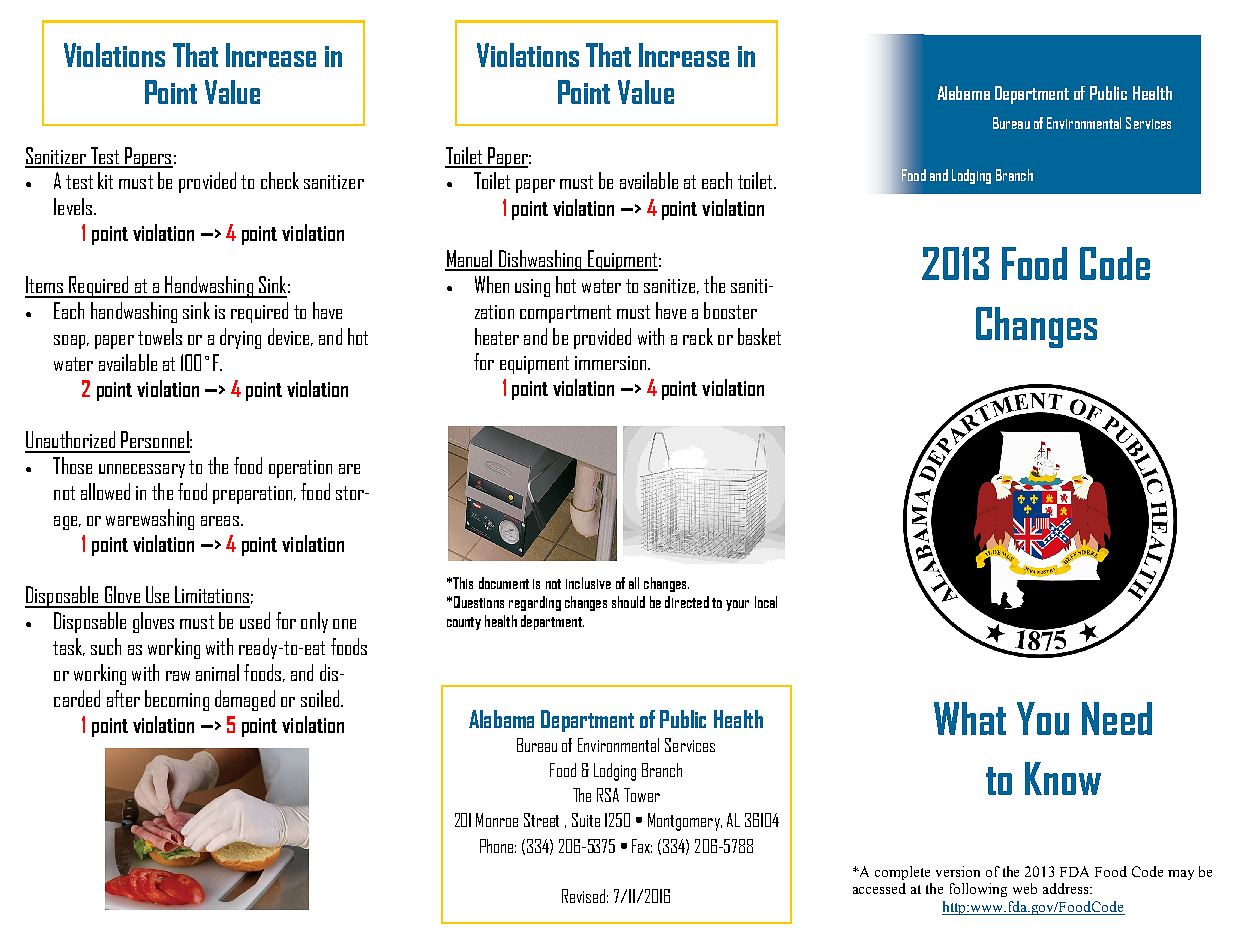 This screenshot has height=952, width=1233. Describe the element at coordinates (497, 820) in the screenshot. I see `Monroe` at that location.
